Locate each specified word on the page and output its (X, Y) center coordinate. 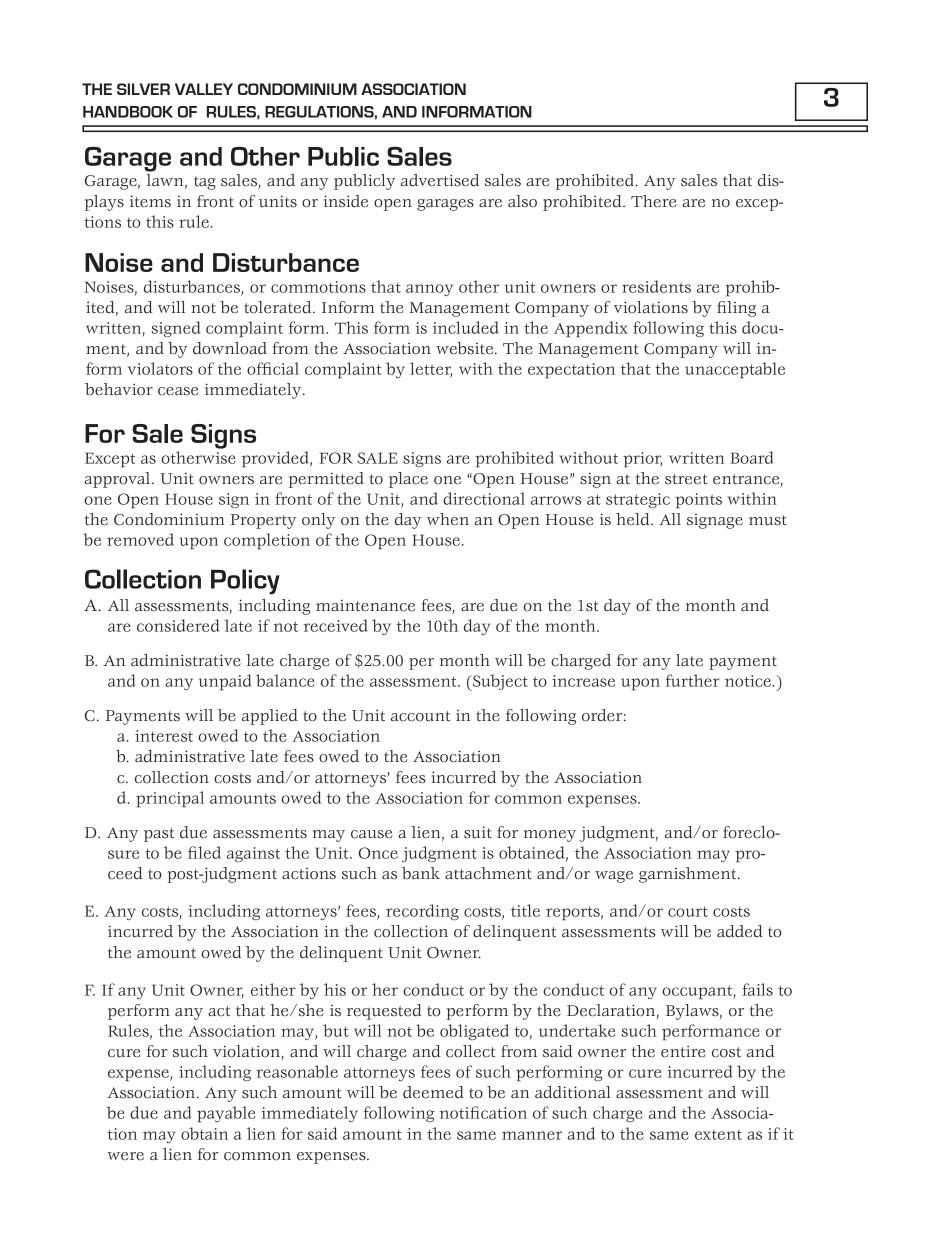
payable (226, 1114)
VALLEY (204, 89)
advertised (440, 180)
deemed (433, 1092)
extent (718, 1135)
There (653, 201)
